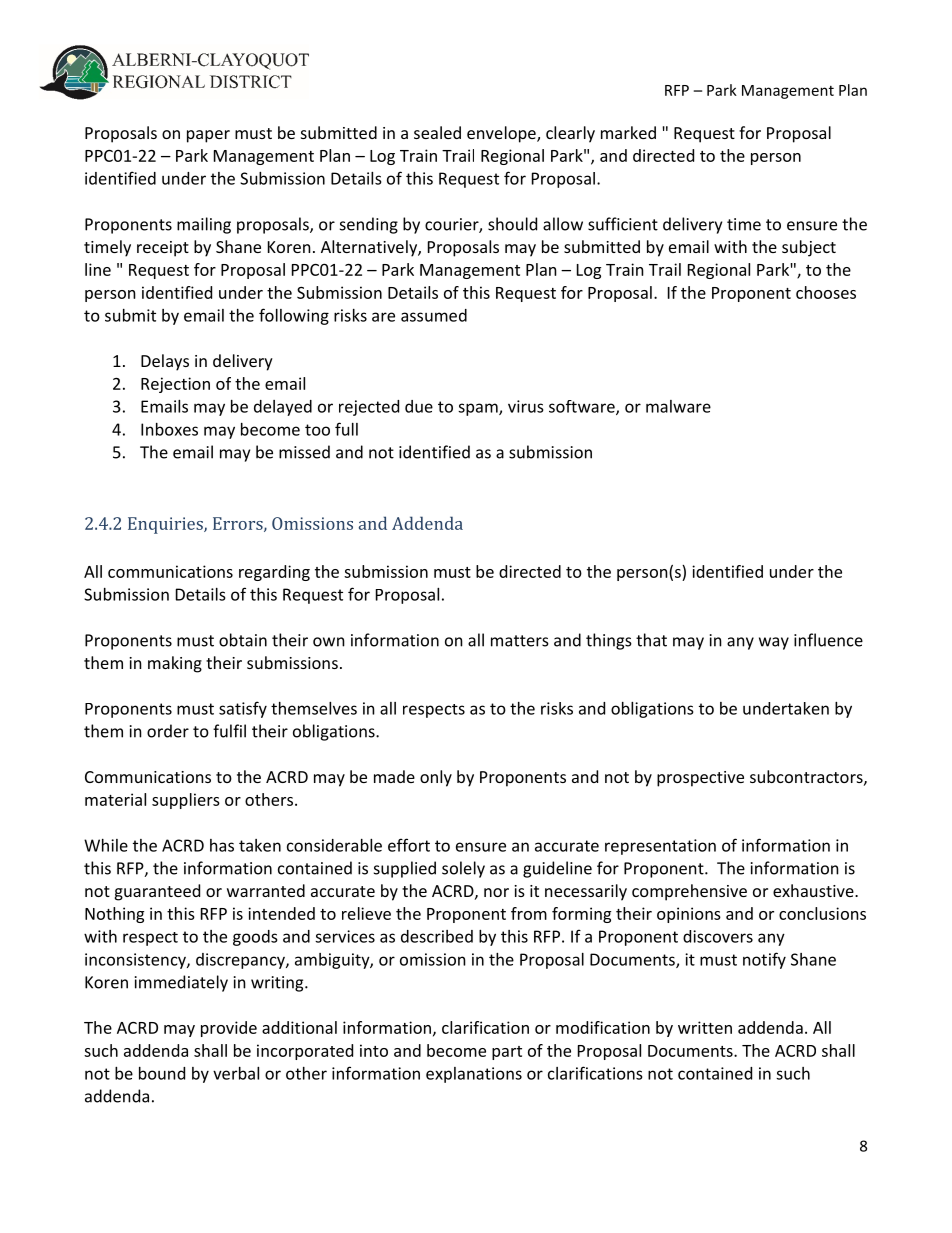 The image size is (952, 1233). I want to click on way, so click(774, 643).
